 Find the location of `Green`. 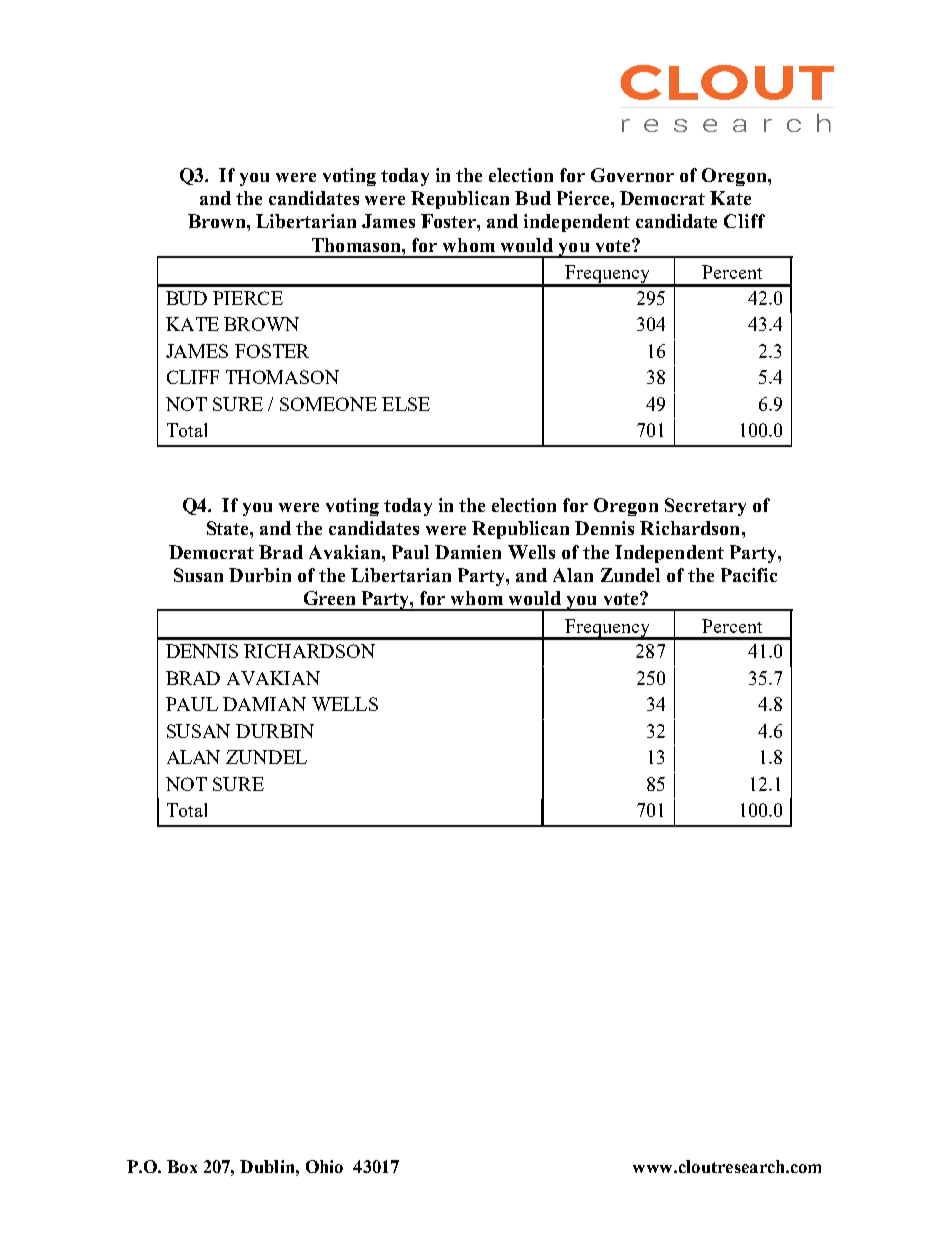

Green is located at coordinates (329, 598).
